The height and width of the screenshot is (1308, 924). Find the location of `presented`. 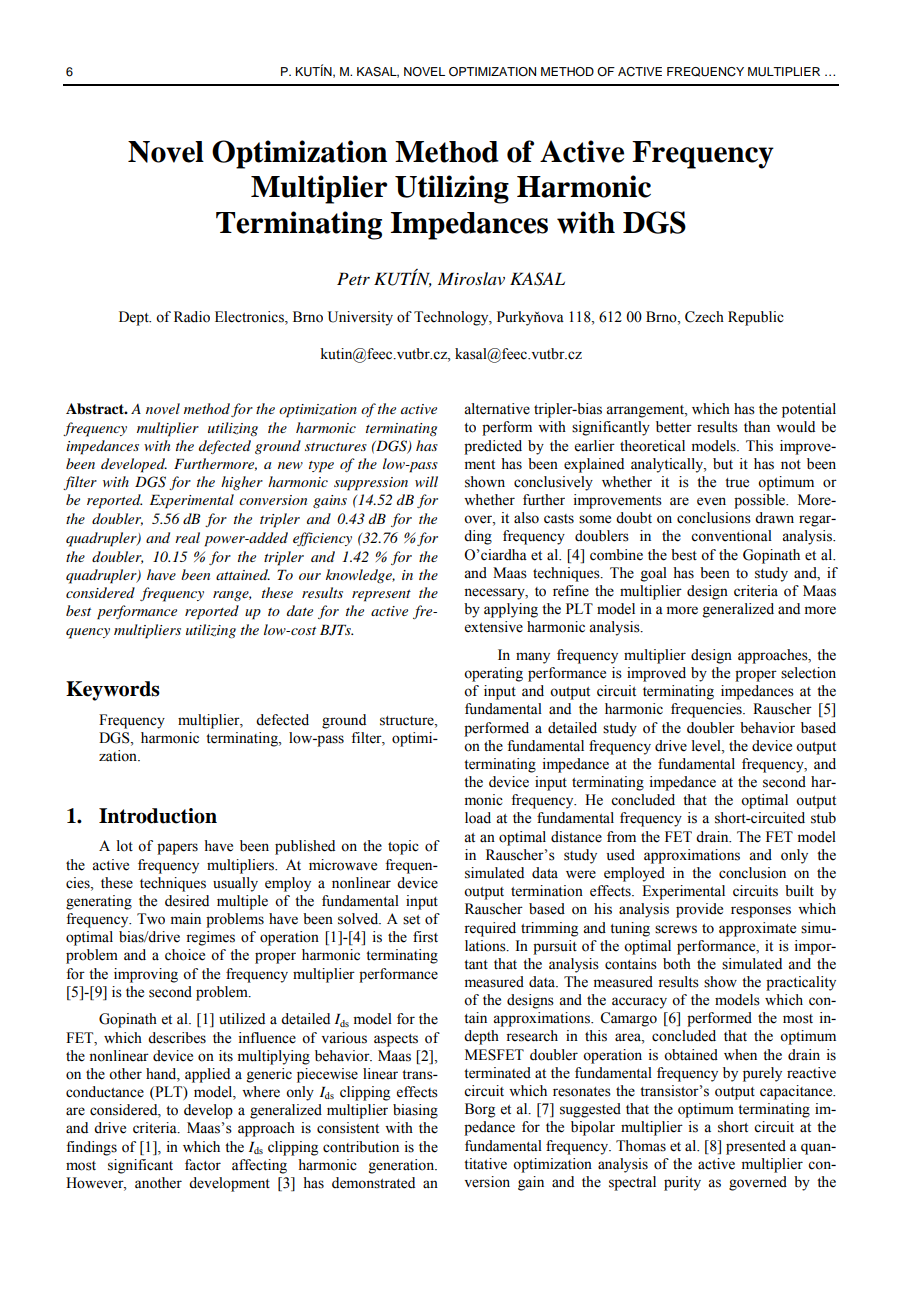

presented is located at coordinates (756, 1147).
